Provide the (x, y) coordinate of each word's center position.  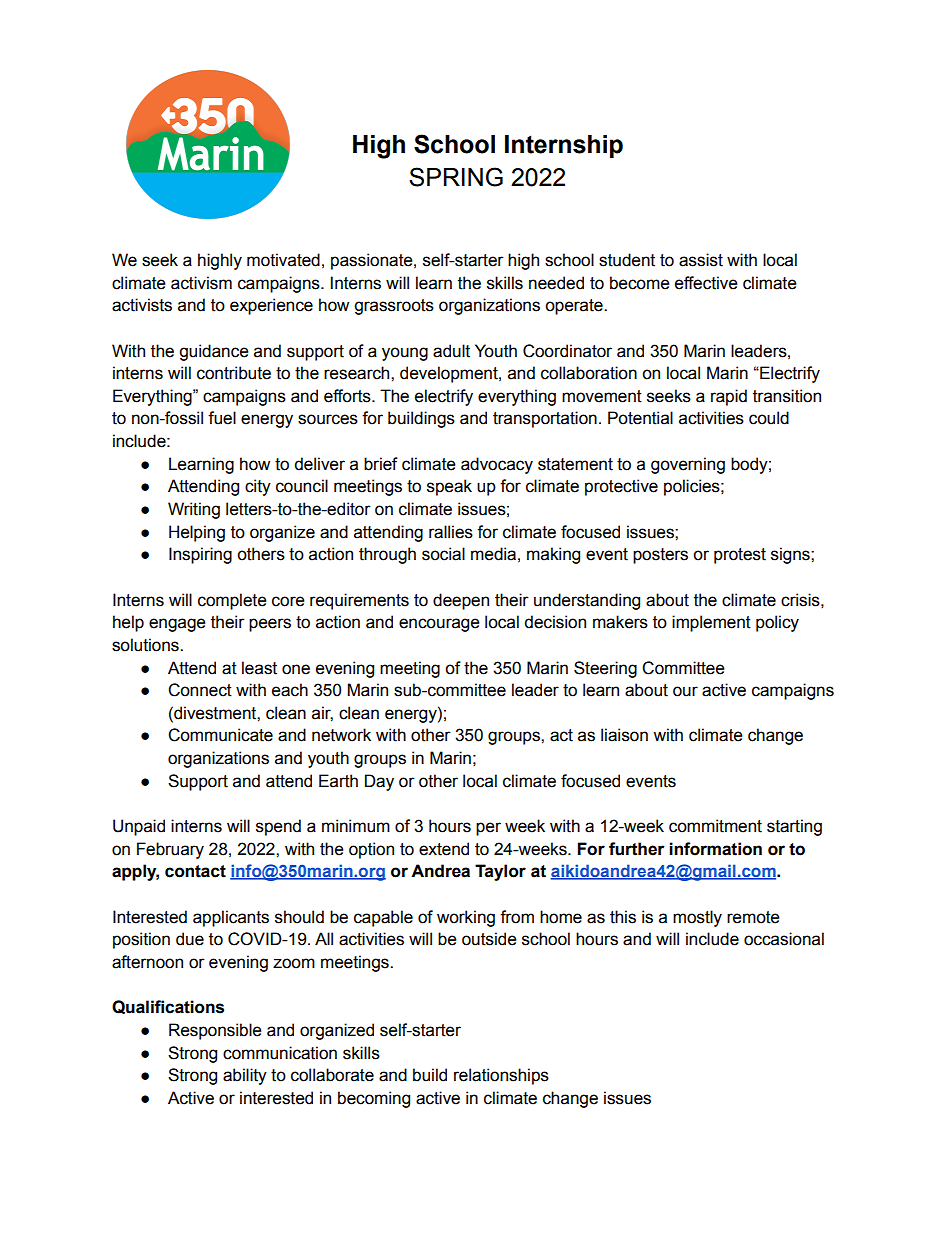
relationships (501, 1076)
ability (245, 1076)
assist (701, 260)
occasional (784, 939)
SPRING (456, 177)
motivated (283, 260)
